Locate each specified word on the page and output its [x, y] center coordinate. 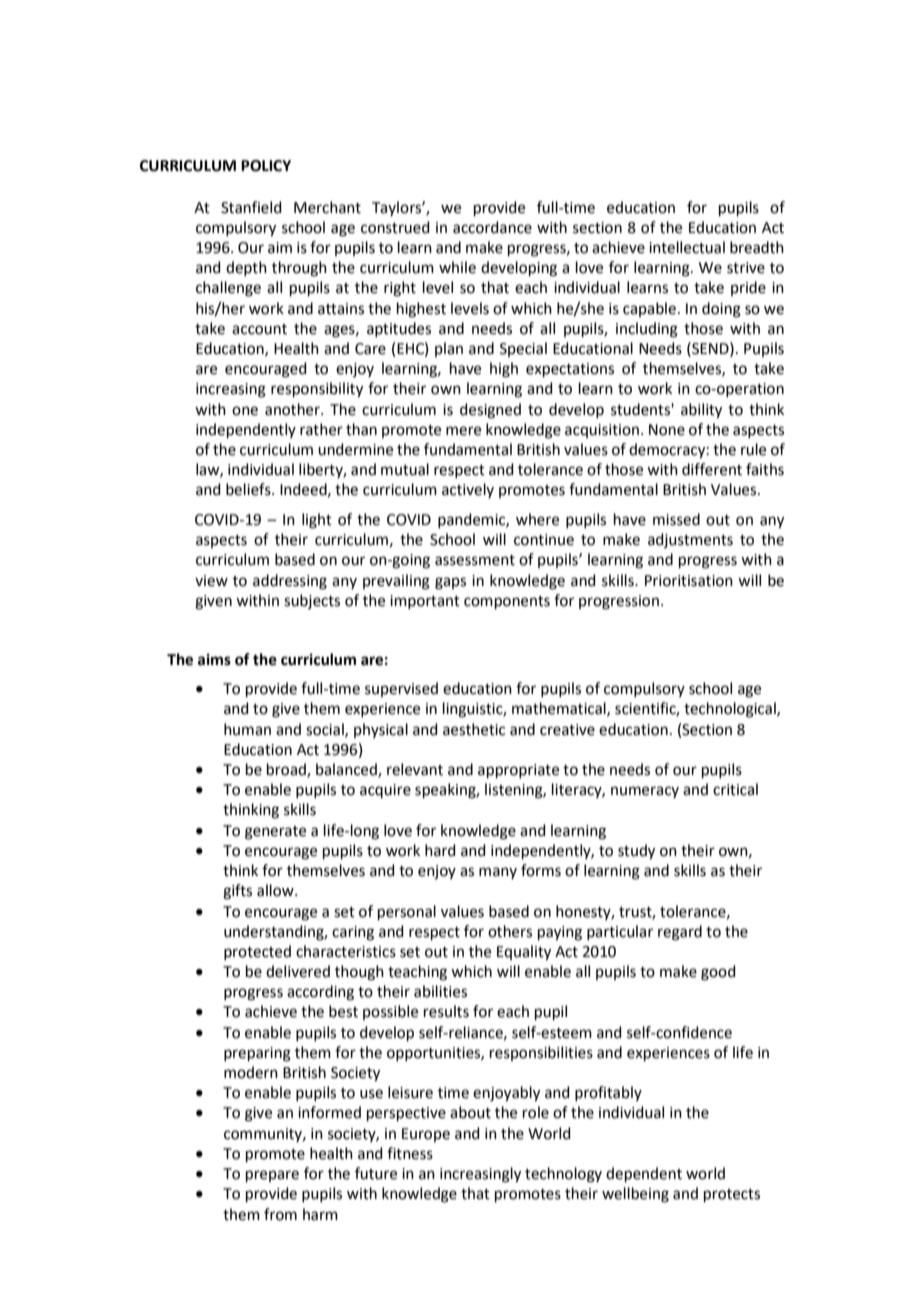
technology [563, 1175]
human [247, 729]
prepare [272, 1176]
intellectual [687, 247]
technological [731, 710]
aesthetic [474, 729]
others [510, 931]
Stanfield [251, 207]
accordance [492, 227]
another [293, 409]
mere [463, 431]
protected [257, 952]
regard [680, 933]
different [712, 469]
